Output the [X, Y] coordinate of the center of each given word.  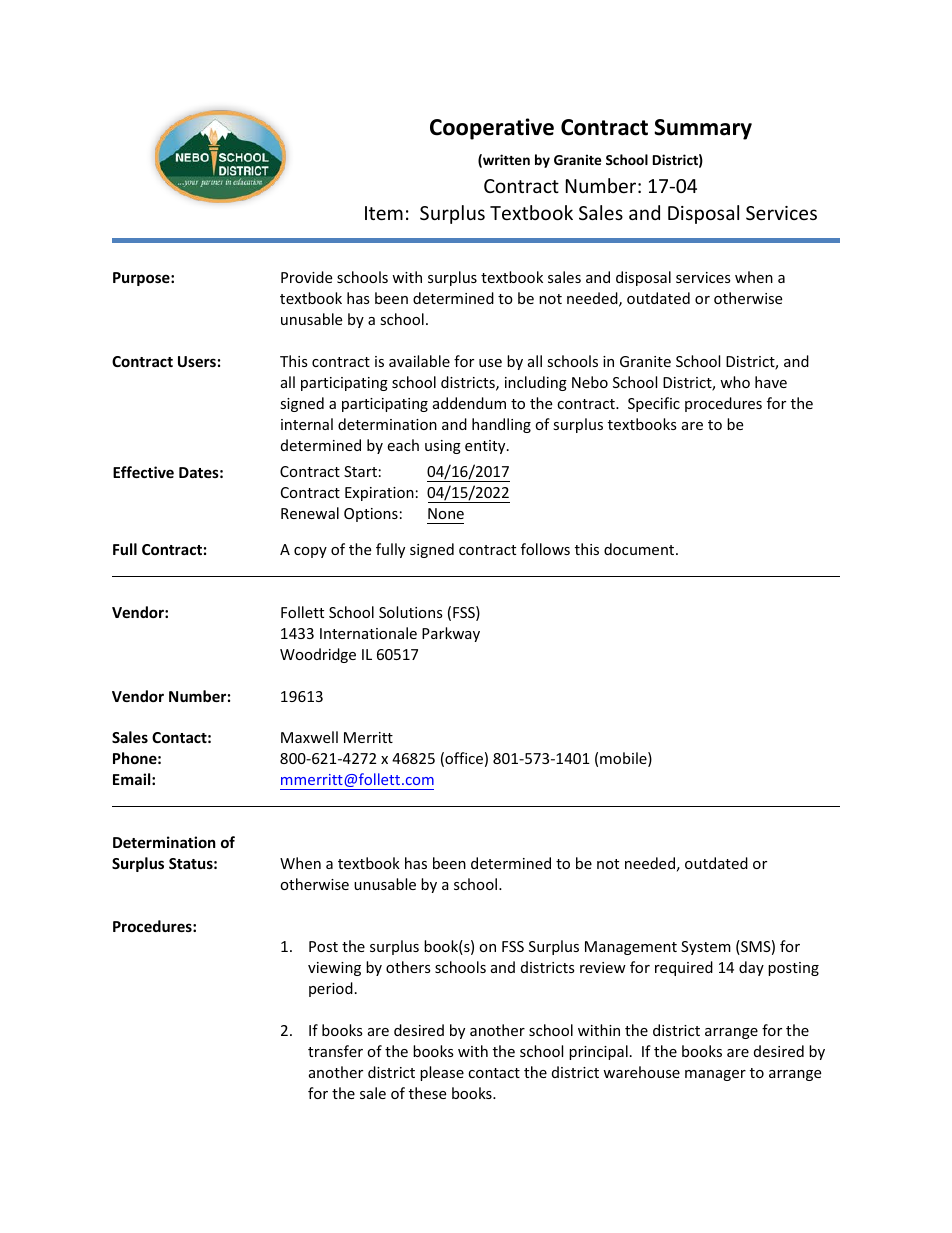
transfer [335, 1051]
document [640, 549]
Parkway [451, 634]
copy [310, 552]
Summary [703, 129]
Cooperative [492, 129]
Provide [306, 277]
